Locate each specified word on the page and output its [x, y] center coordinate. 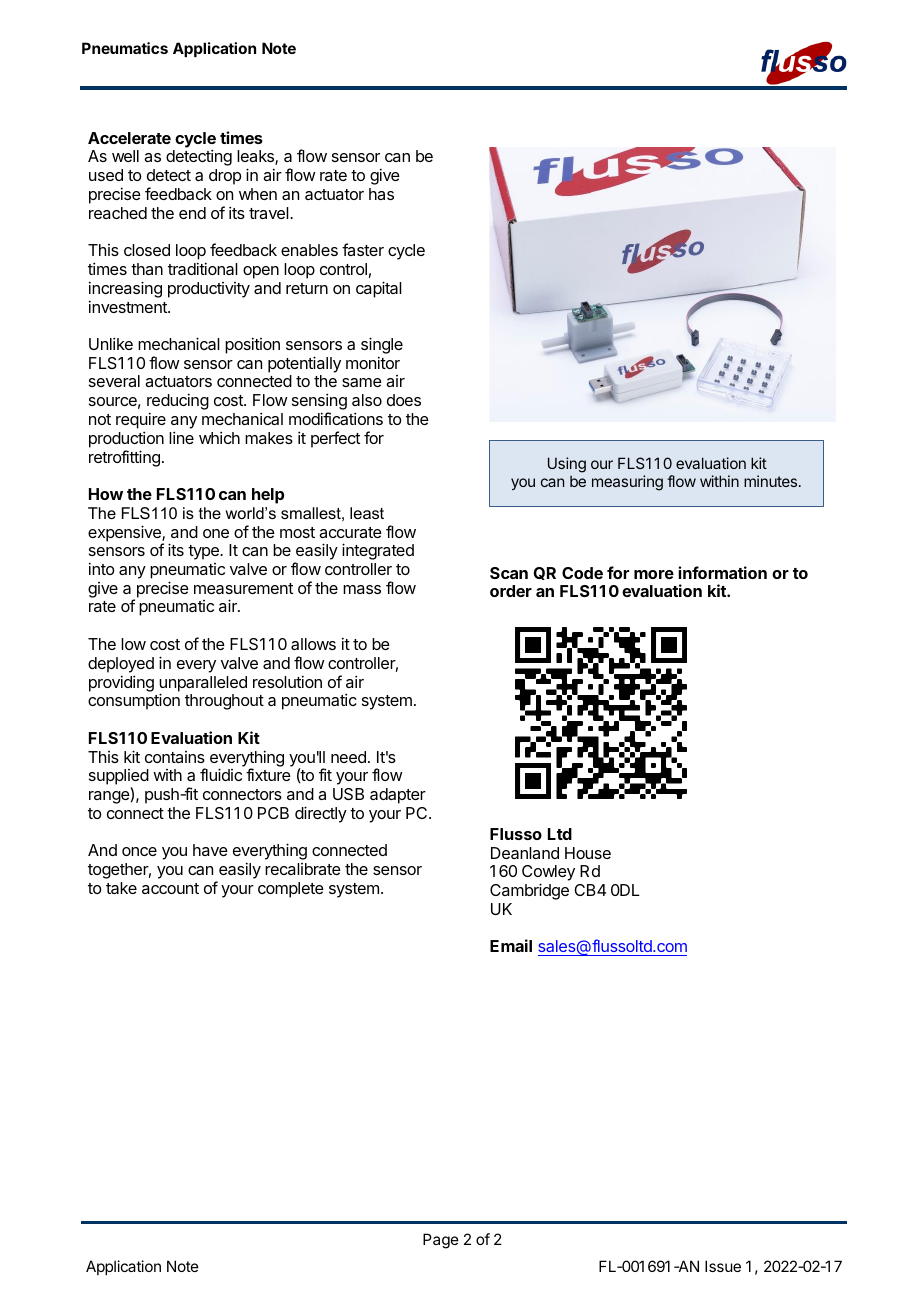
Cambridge [529, 891]
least [367, 513]
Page [441, 1241]
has [381, 194]
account [170, 888]
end [192, 213]
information [722, 572]
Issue [723, 1266]
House [588, 853]
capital [379, 289]
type [204, 552]
